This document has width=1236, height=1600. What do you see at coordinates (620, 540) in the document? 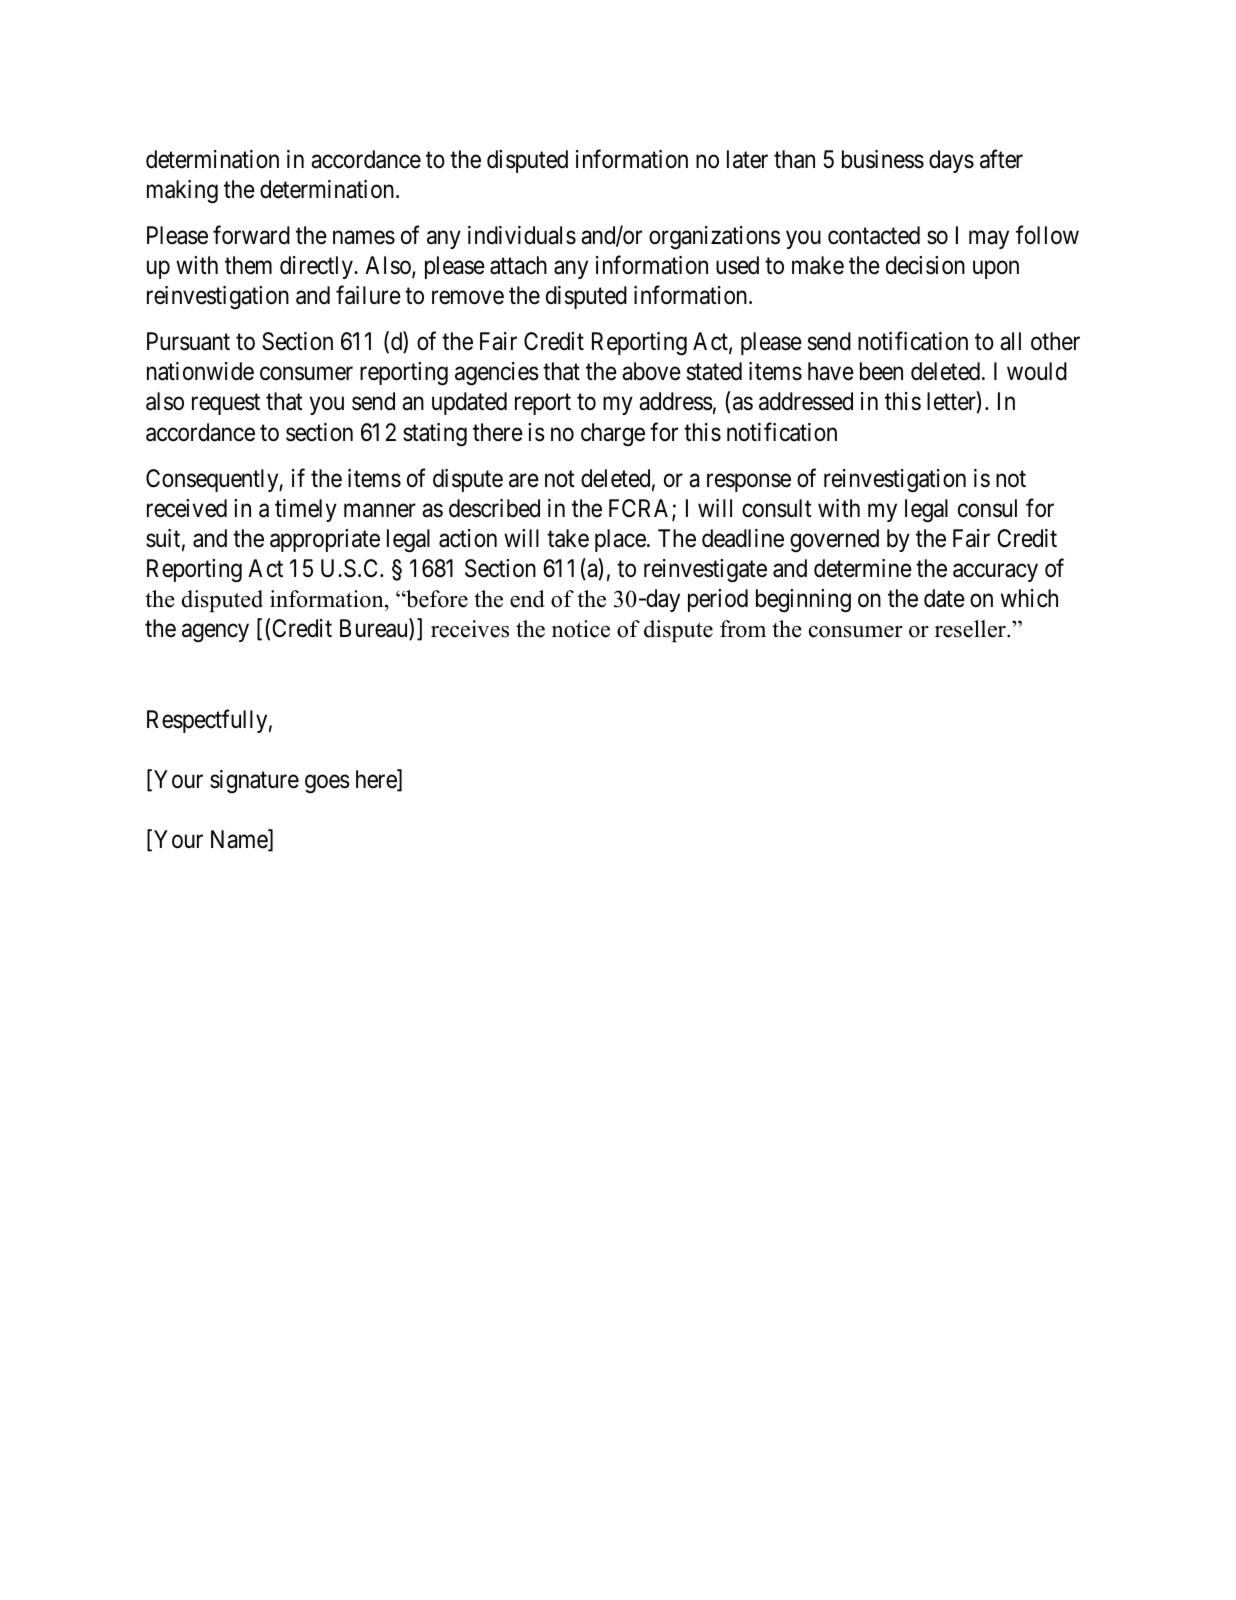
I see `place` at bounding box center [620, 540].
